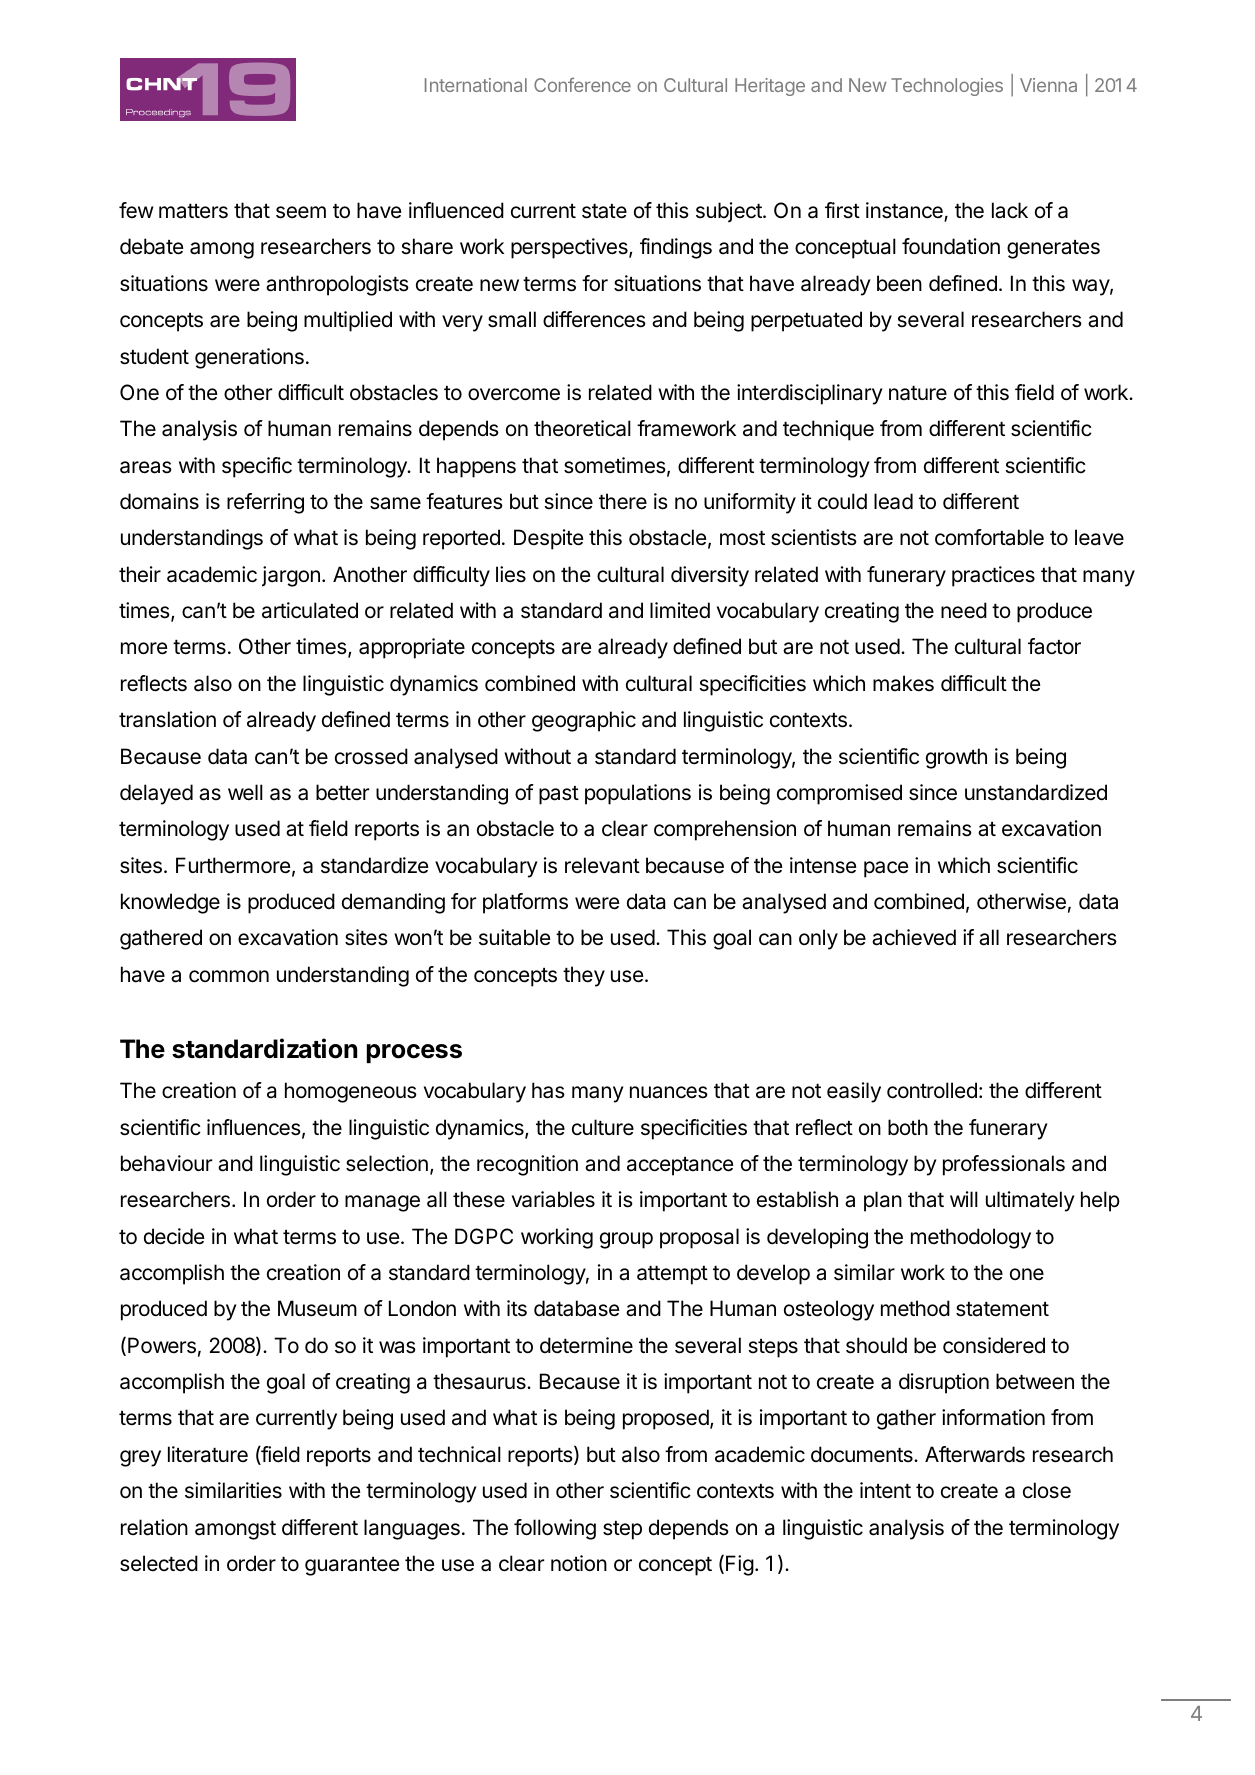 The height and width of the document is (1775, 1255). What do you see at coordinates (582, 84) in the document?
I see `Conference` at bounding box center [582, 84].
